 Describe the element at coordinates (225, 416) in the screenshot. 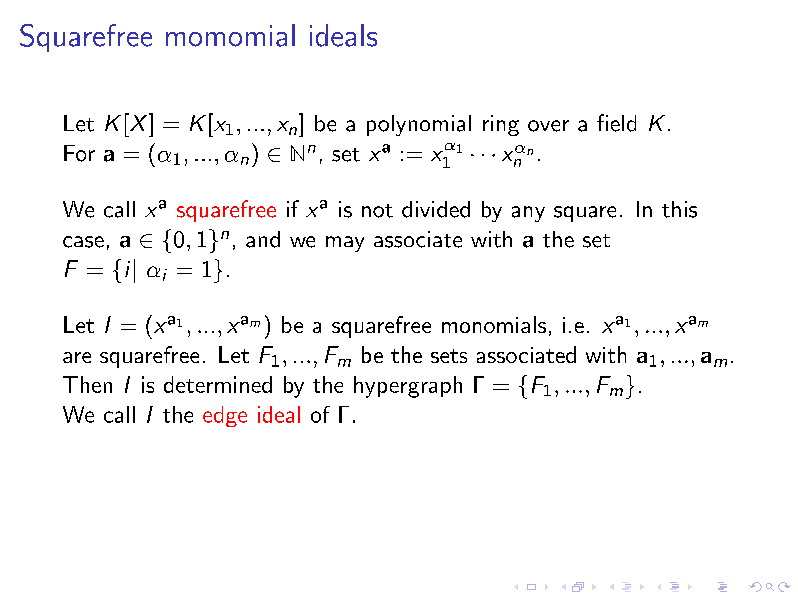

I see `edge` at that location.
